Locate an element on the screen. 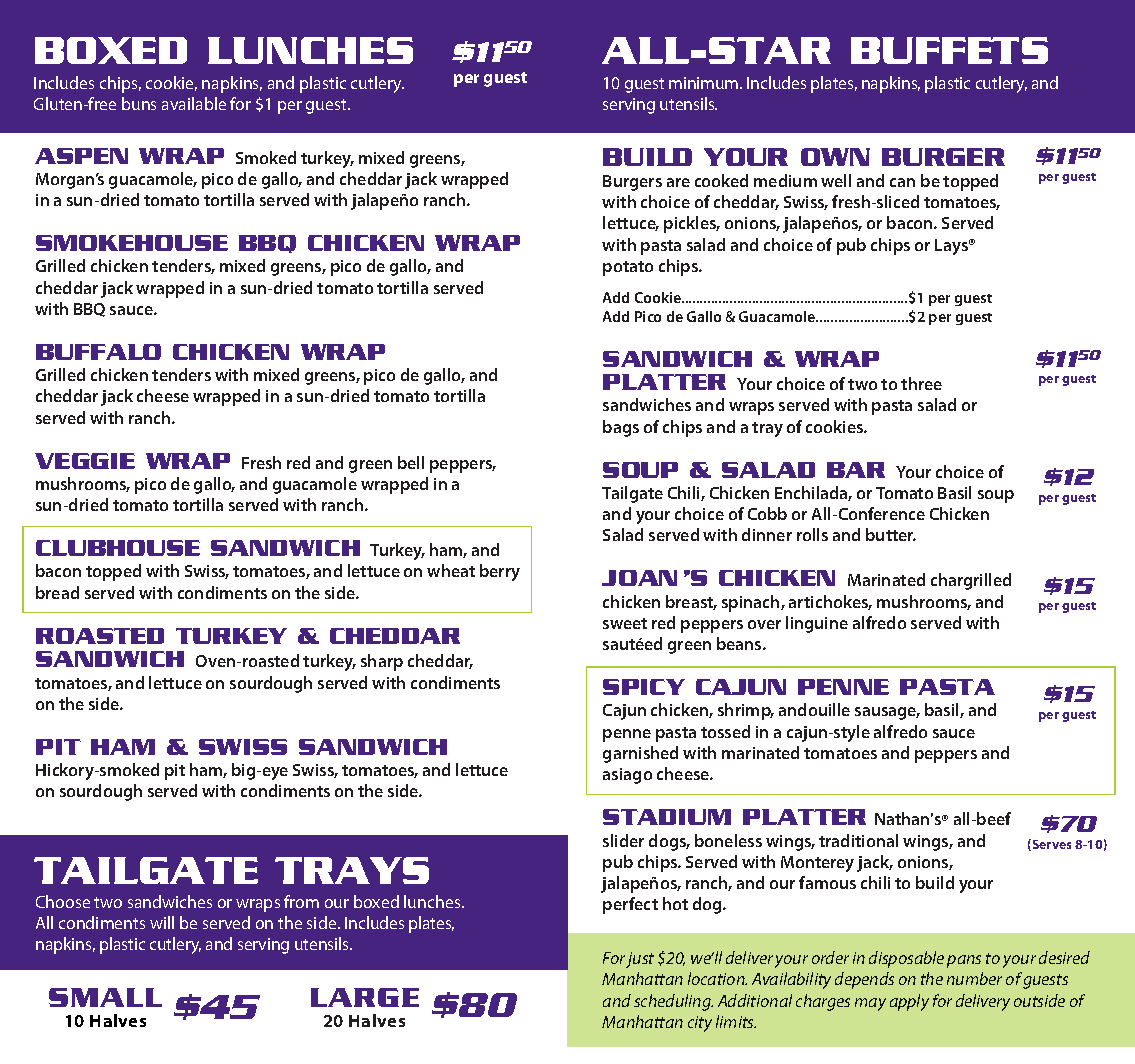  sweet is located at coordinates (625, 623).
